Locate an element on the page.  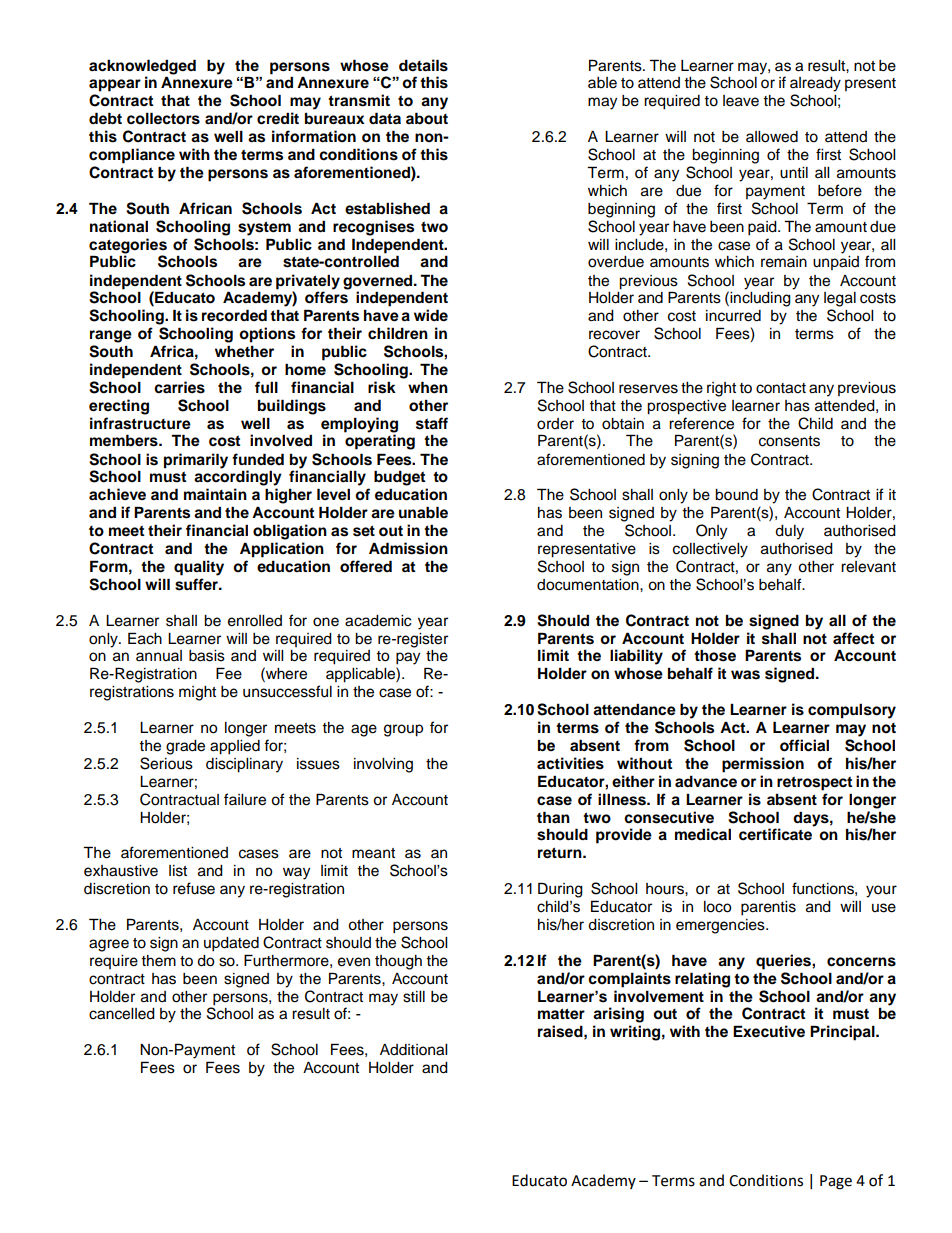
Page is located at coordinates (836, 1182).
